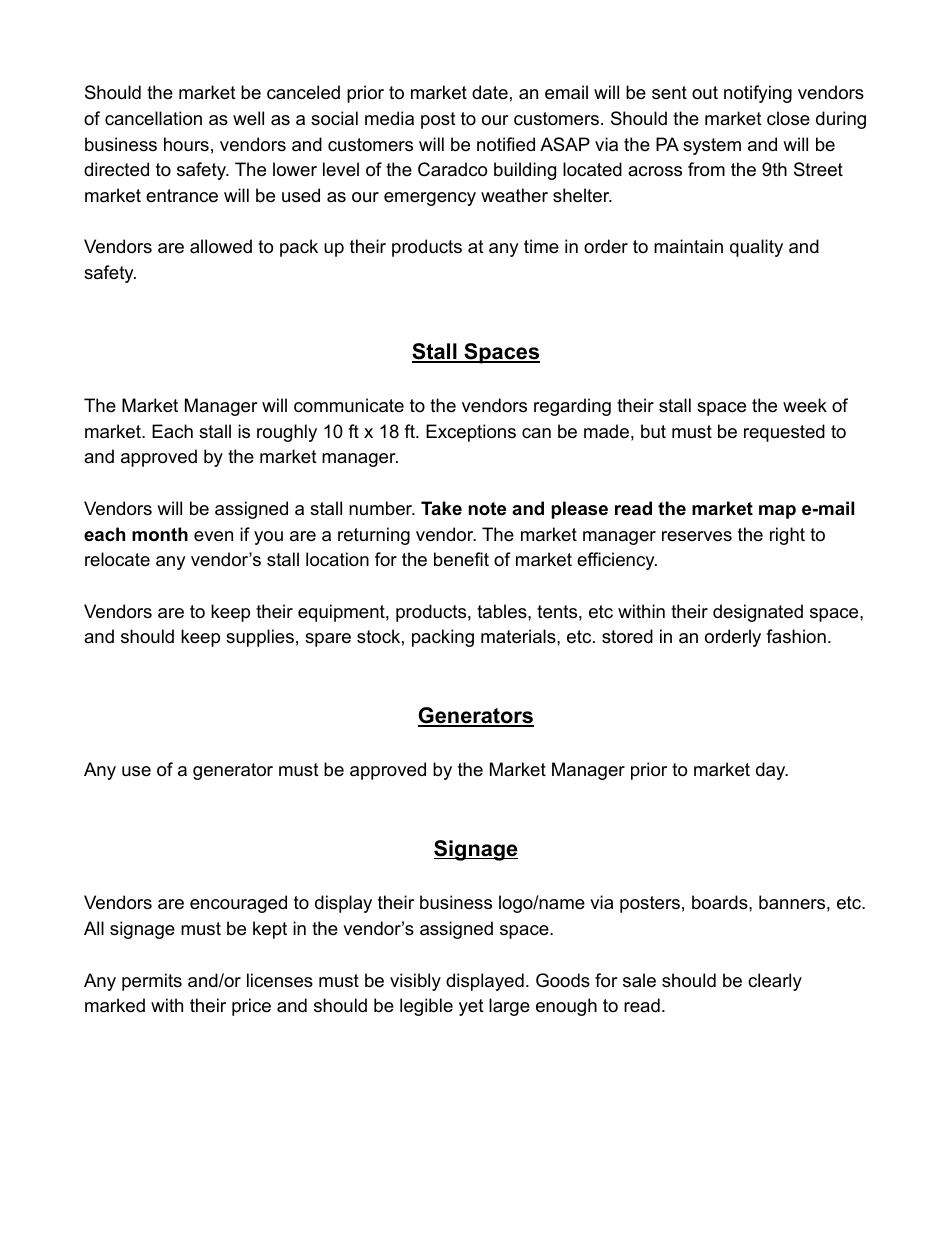 Image resolution: width=952 pixels, height=1233 pixels. What do you see at coordinates (213, 536) in the screenshot?
I see `even` at bounding box center [213, 536].
